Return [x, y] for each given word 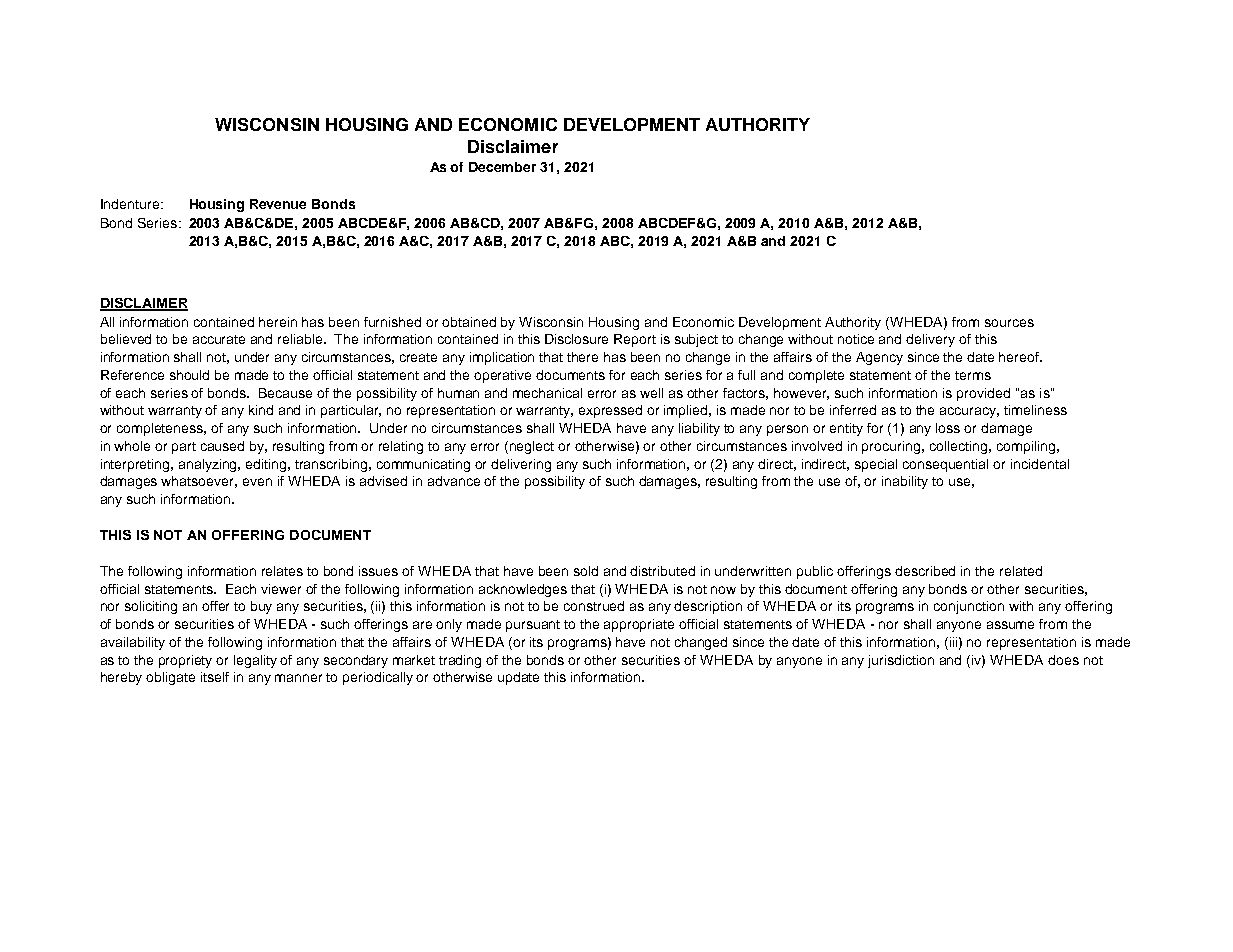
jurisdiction [901, 661]
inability [905, 482]
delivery [930, 340]
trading [460, 661]
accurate [219, 339]
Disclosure [576, 339]
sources [1009, 323]
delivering [521, 465]
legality [255, 661]
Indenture [131, 204]
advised [383, 481]
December [502, 167]
